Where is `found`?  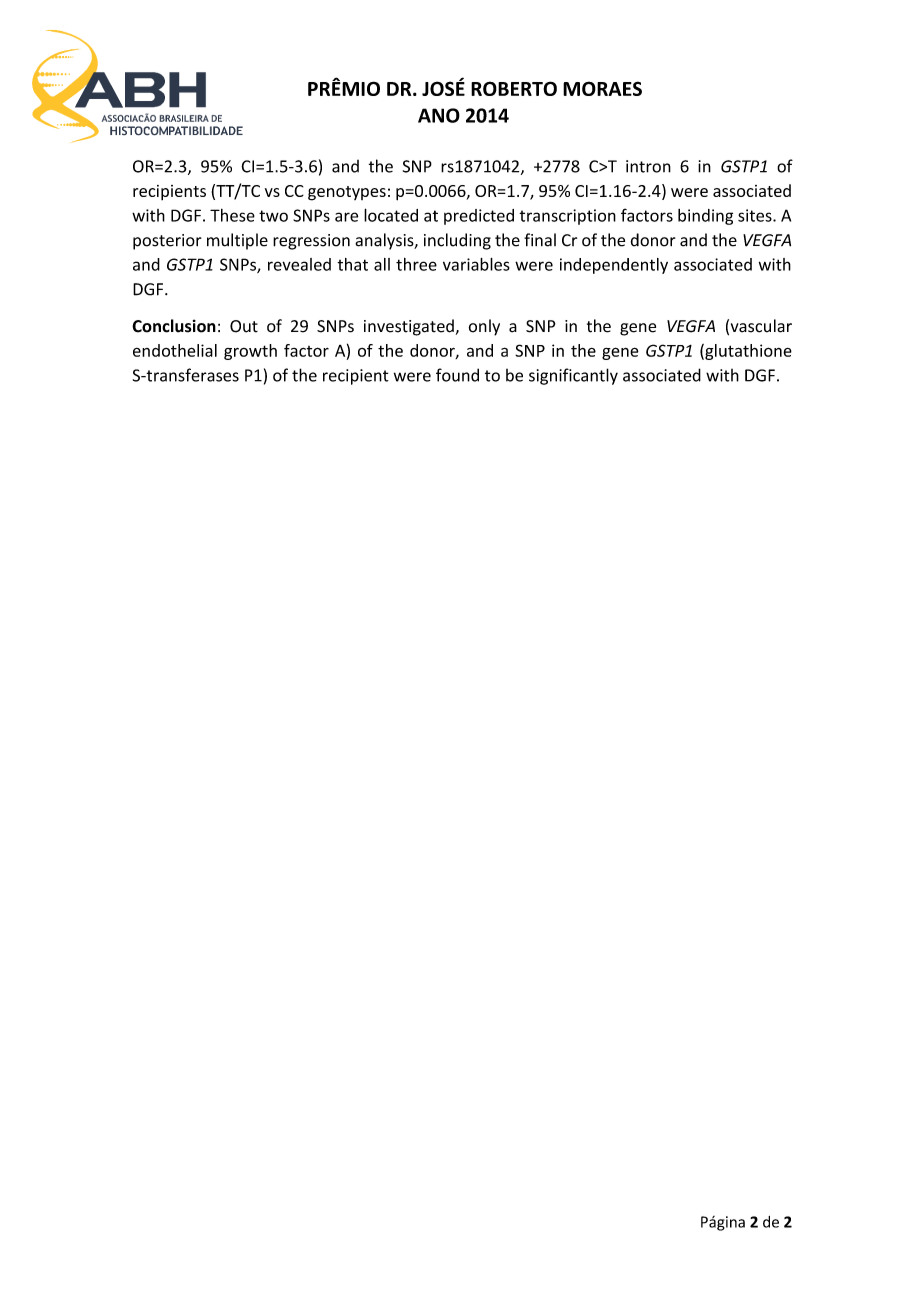 found is located at coordinates (457, 375).
